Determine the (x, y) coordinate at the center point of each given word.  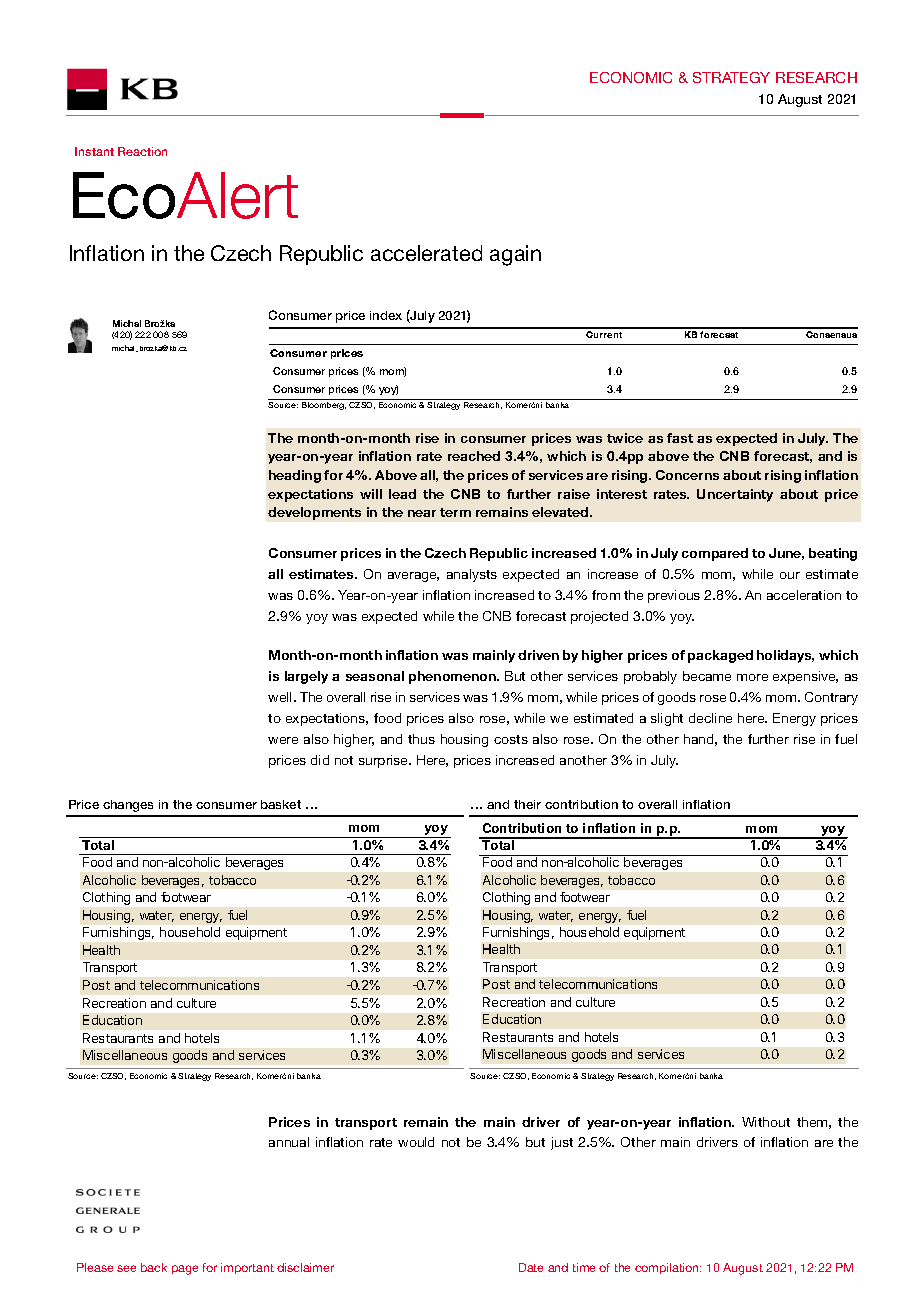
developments (314, 513)
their (527, 804)
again (515, 255)
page (185, 1270)
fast (680, 438)
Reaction (142, 151)
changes (128, 806)
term (455, 512)
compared (715, 554)
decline (710, 718)
